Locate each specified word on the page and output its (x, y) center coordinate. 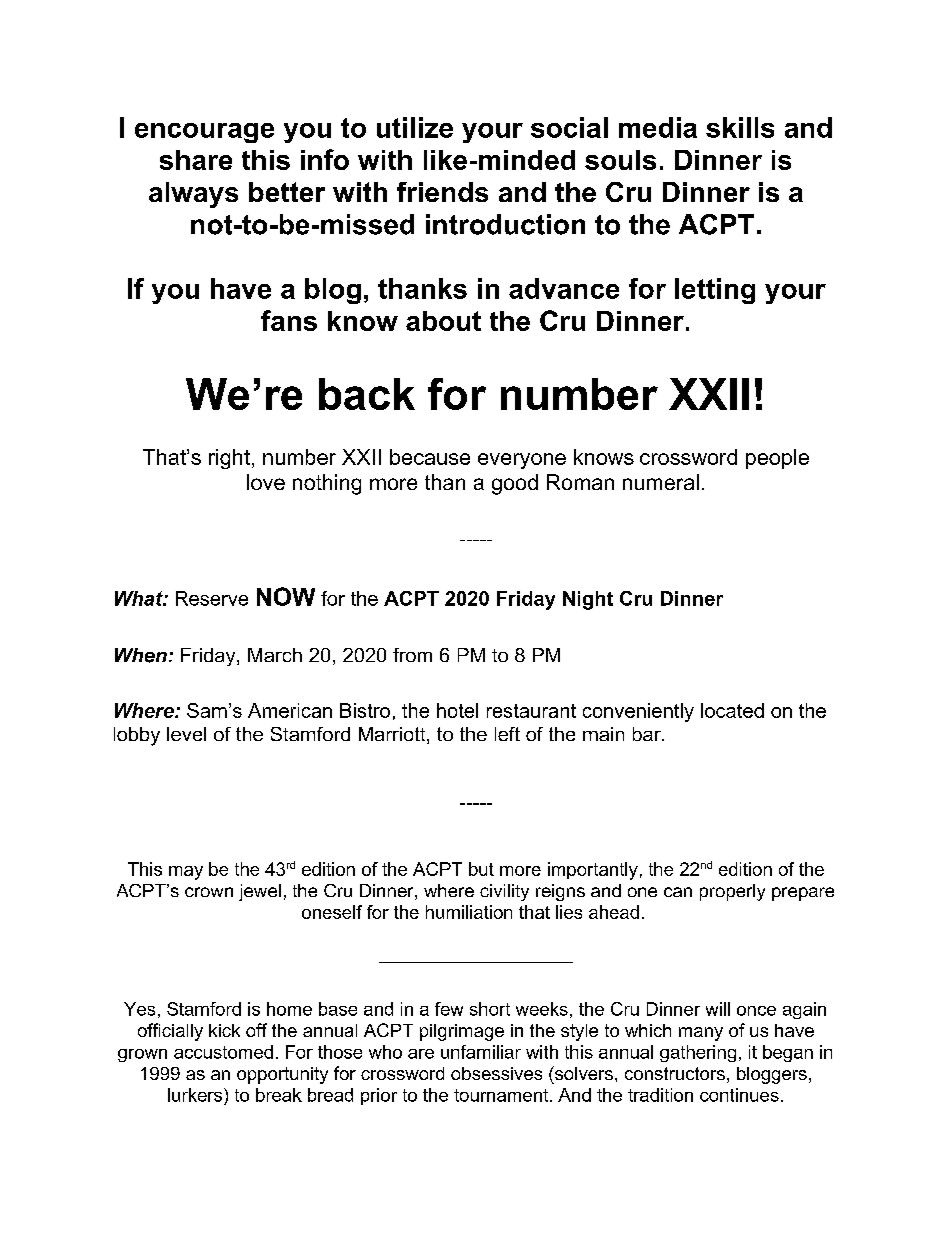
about (443, 321)
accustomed (223, 1052)
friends (442, 192)
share (196, 160)
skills (740, 127)
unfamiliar (481, 1052)
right (229, 459)
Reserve (212, 598)
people (777, 459)
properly (732, 892)
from (412, 655)
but (481, 869)
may (186, 873)
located (732, 710)
